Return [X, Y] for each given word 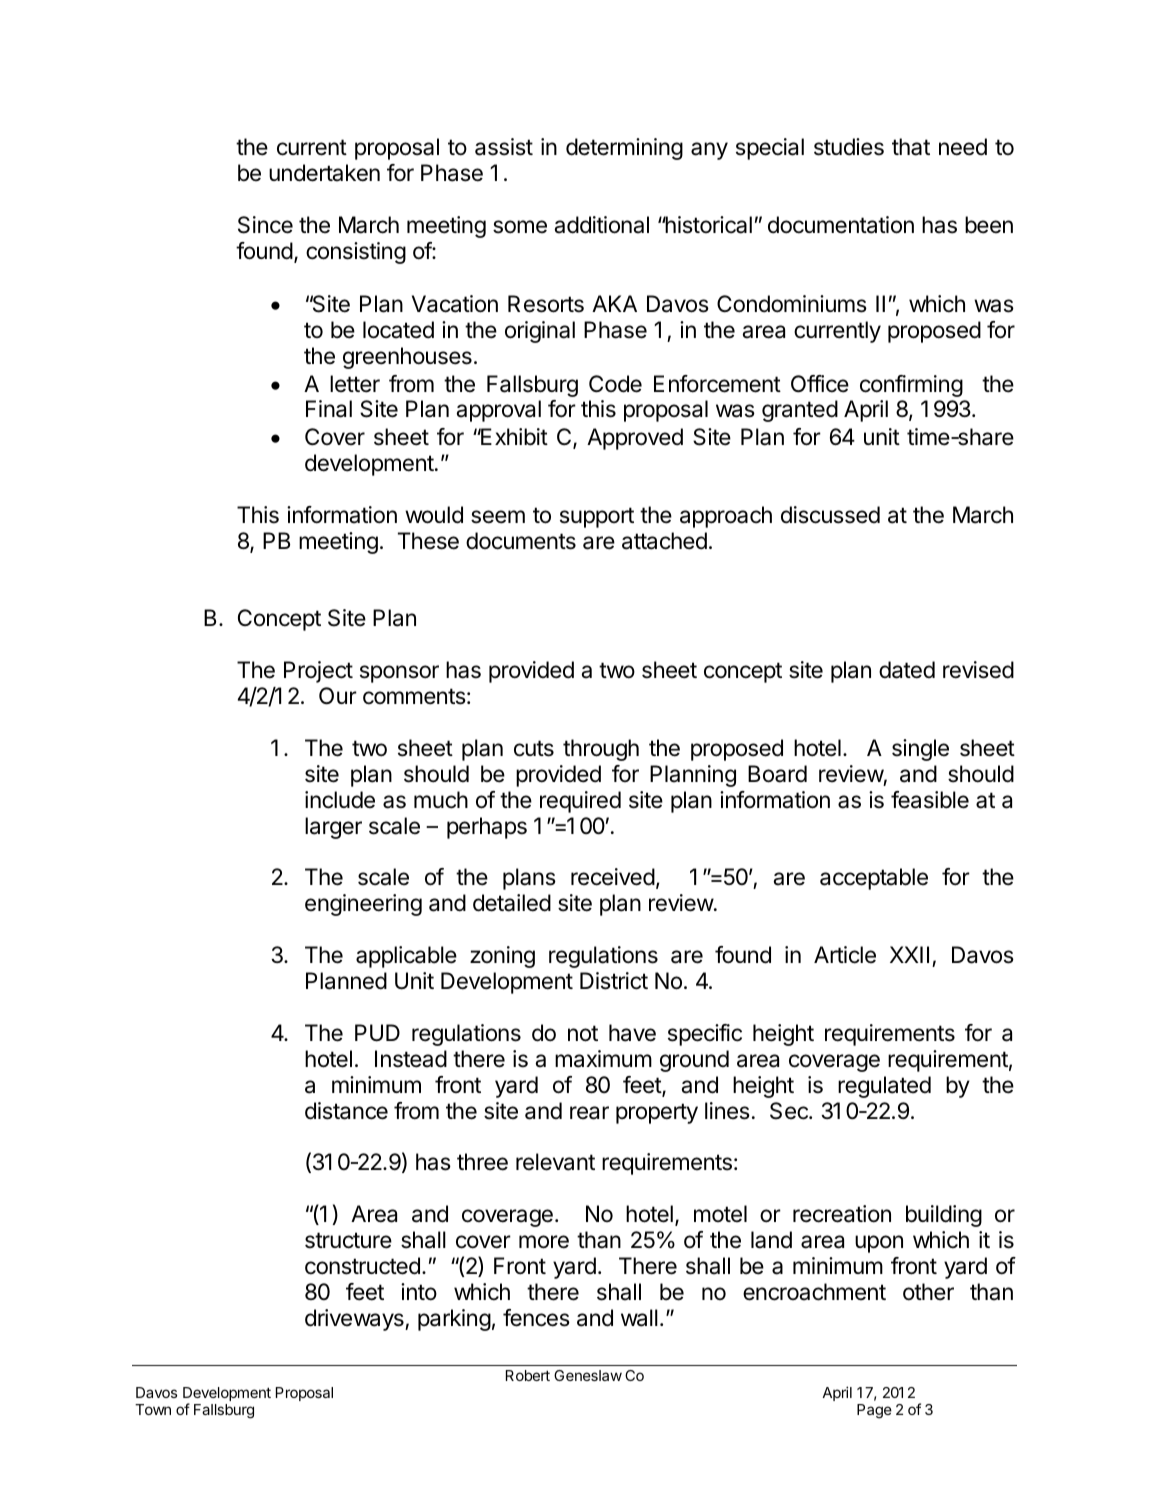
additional [601, 225]
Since [265, 225]
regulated [884, 1087]
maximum [603, 1059]
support [597, 517]
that [911, 147]
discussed [830, 515]
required [580, 802]
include [340, 800]
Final [329, 409]
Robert [528, 1375]
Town [153, 1409]
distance [346, 1111]
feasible [930, 800]
